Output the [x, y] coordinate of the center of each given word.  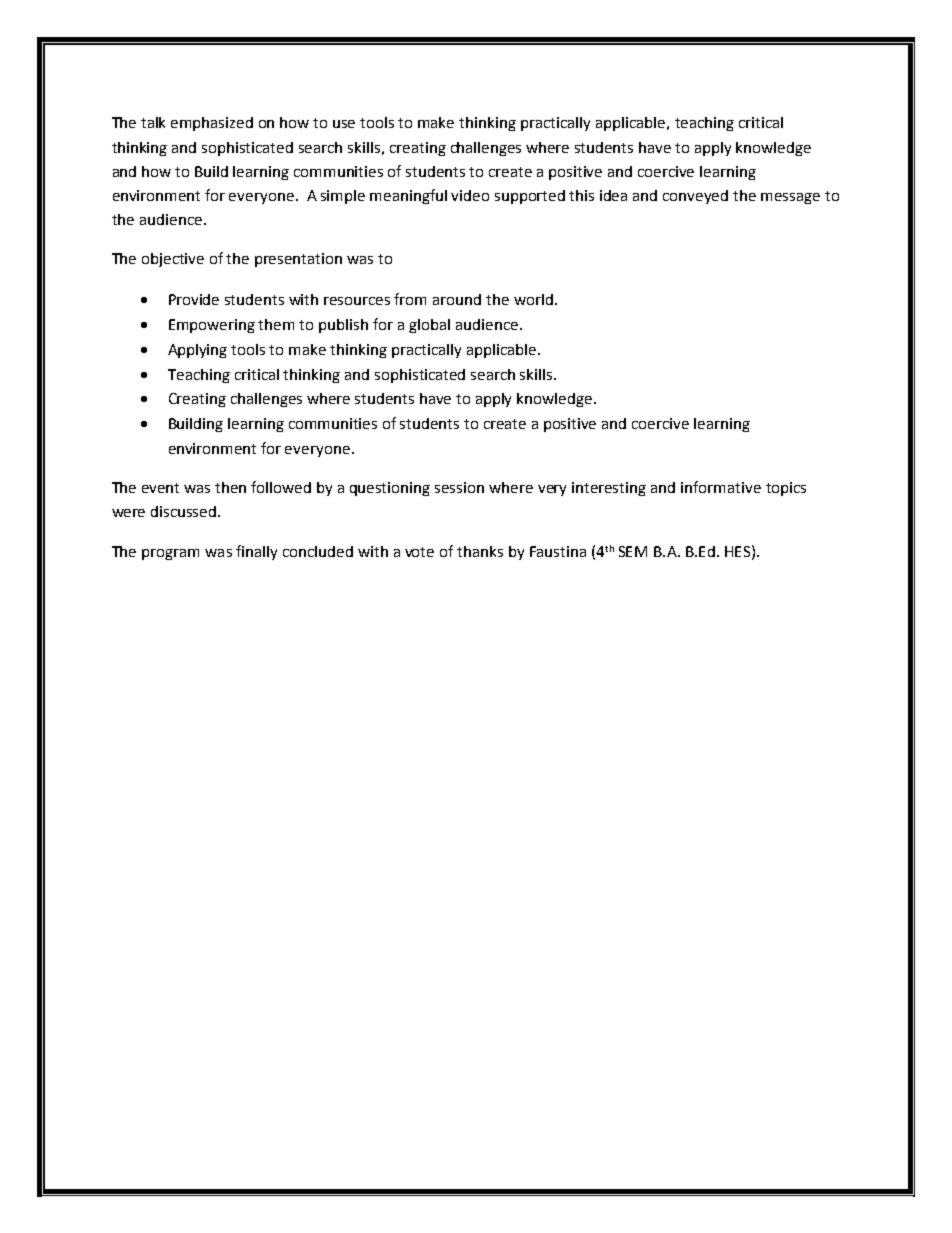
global [429, 326]
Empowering [212, 326]
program [170, 554]
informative [721, 487]
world [533, 299]
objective [173, 260]
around [457, 299]
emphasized [212, 124]
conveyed [695, 197]
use [344, 124]
